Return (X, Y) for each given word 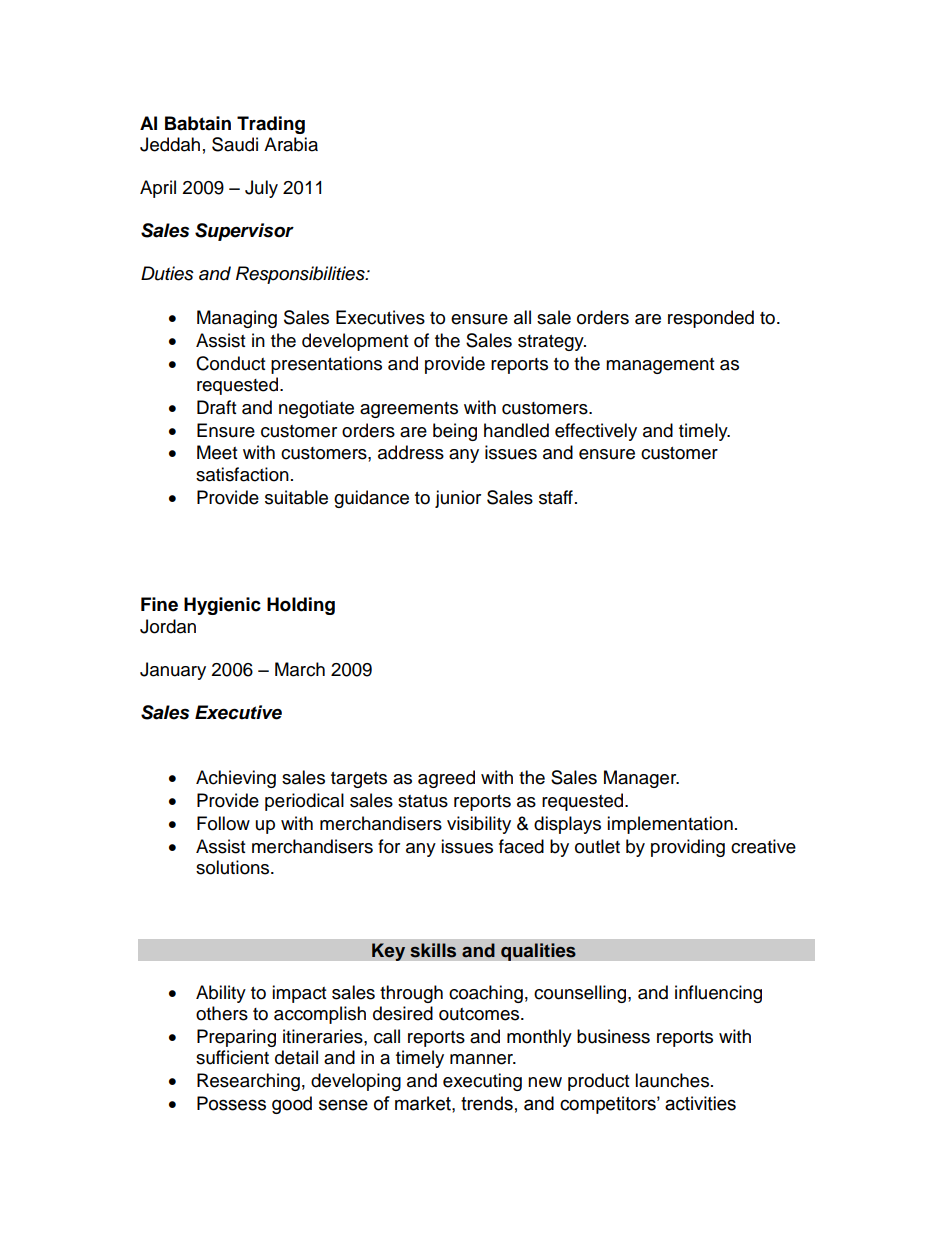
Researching (248, 1082)
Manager (641, 779)
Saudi (235, 144)
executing (482, 1082)
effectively (596, 432)
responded (711, 319)
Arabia (291, 144)
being (455, 432)
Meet (217, 452)
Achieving (236, 779)
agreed (446, 779)
